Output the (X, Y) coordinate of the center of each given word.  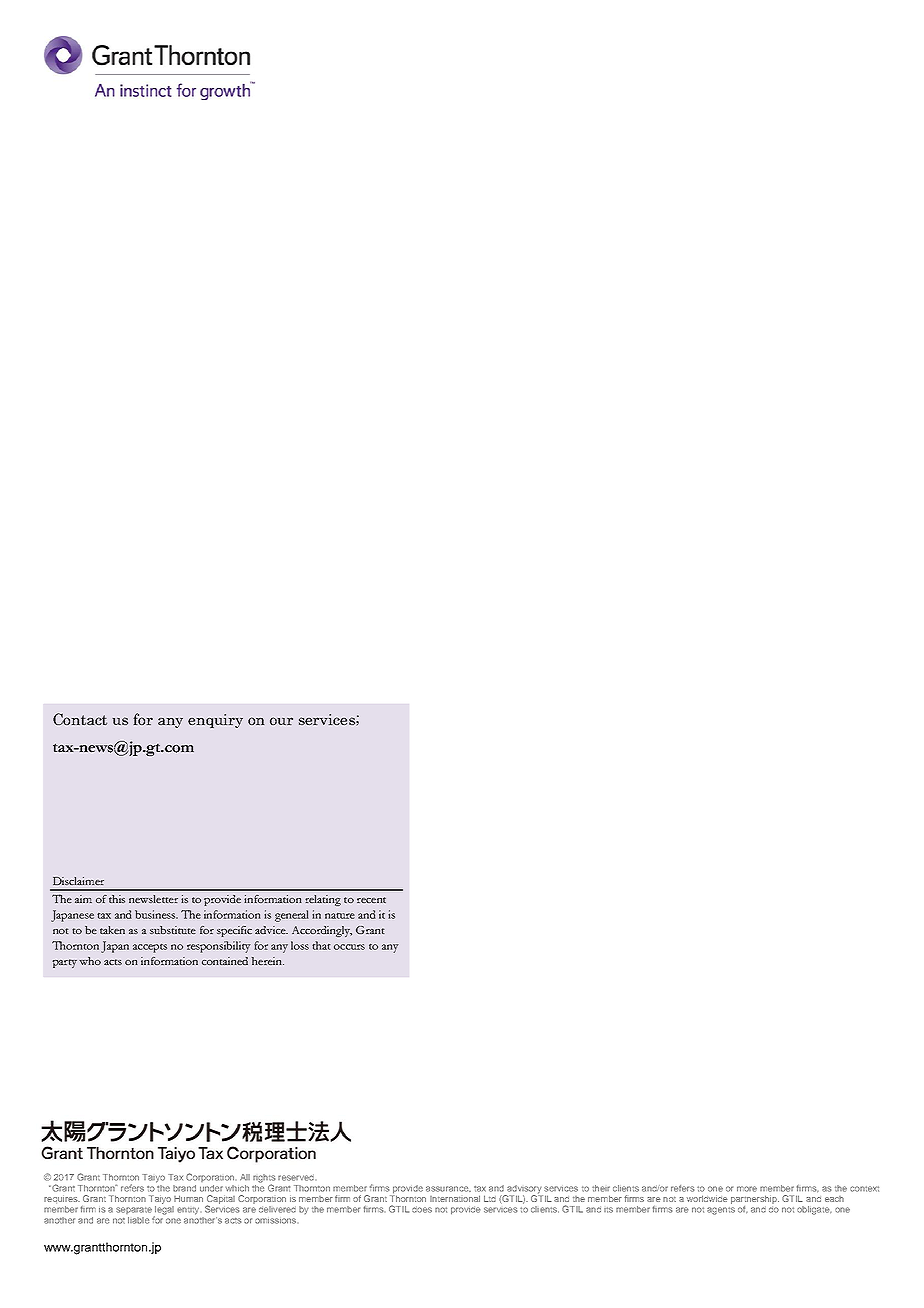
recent (371, 900)
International (455, 1198)
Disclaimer (78, 881)
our (281, 721)
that (321, 945)
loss (300, 945)
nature (340, 916)
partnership (755, 1199)
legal (164, 1211)
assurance (448, 1189)
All (245, 1177)
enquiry (215, 721)
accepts (150, 948)
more (747, 1189)
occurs (349, 947)
